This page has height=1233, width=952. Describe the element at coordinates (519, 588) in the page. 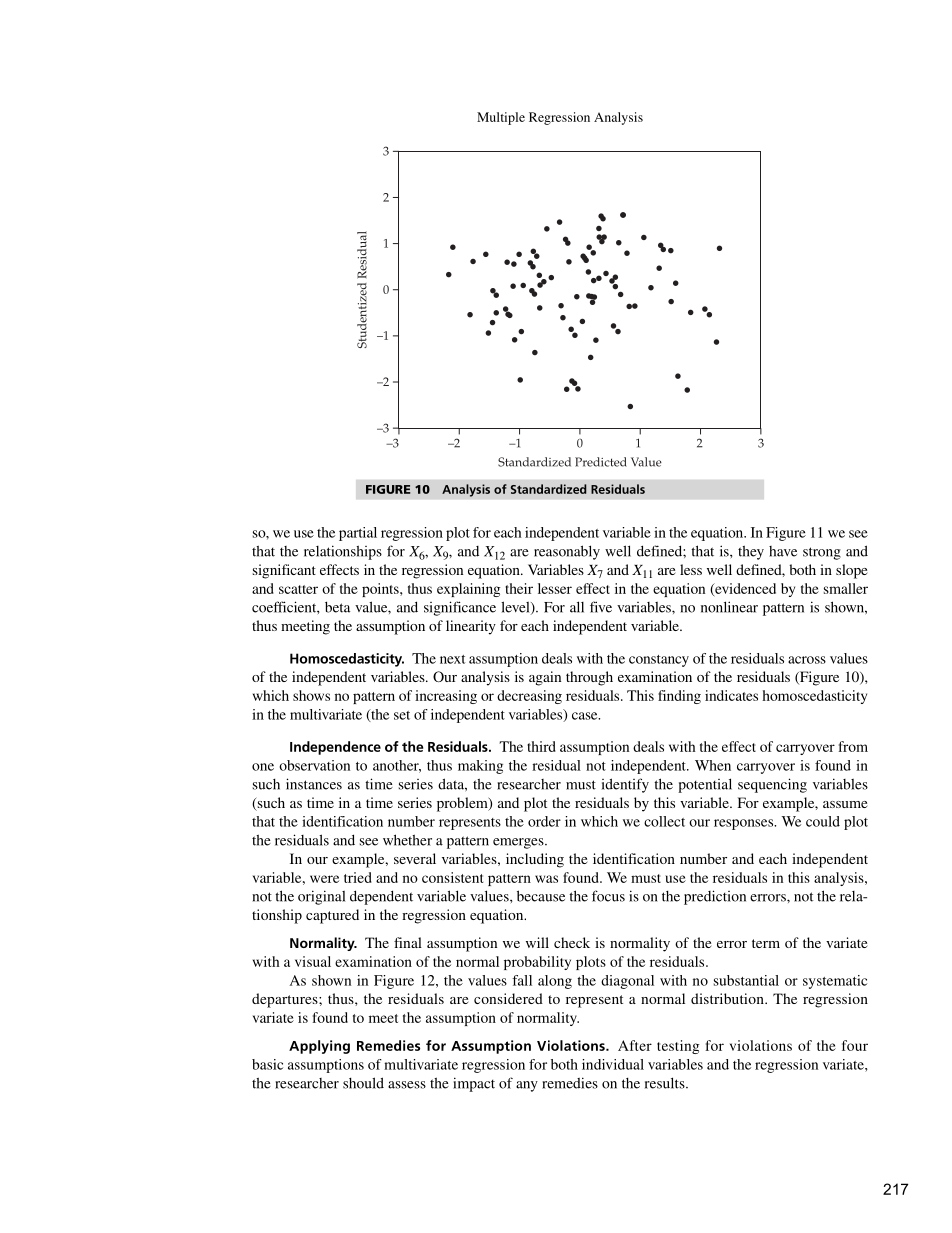

I see `their` at that location.
